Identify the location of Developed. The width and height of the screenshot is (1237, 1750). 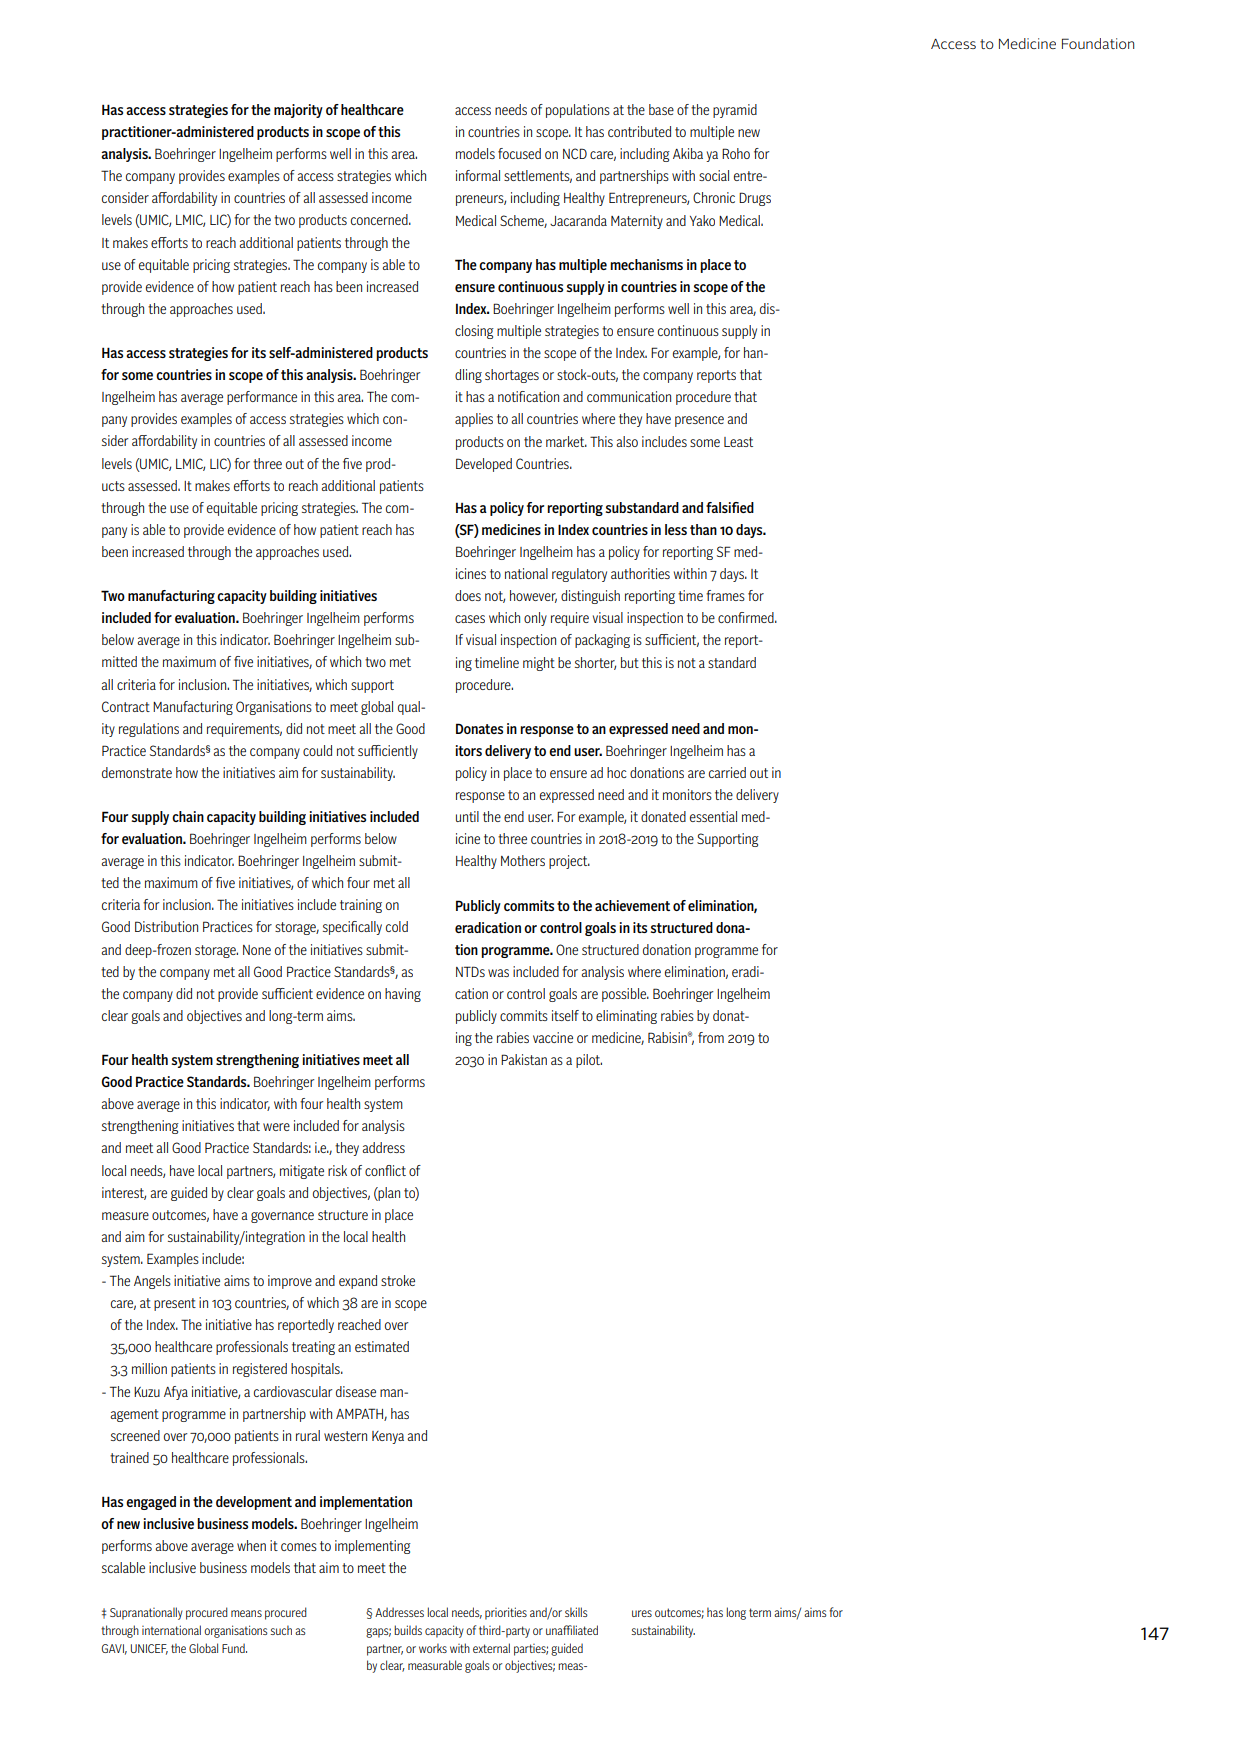
(484, 465).
